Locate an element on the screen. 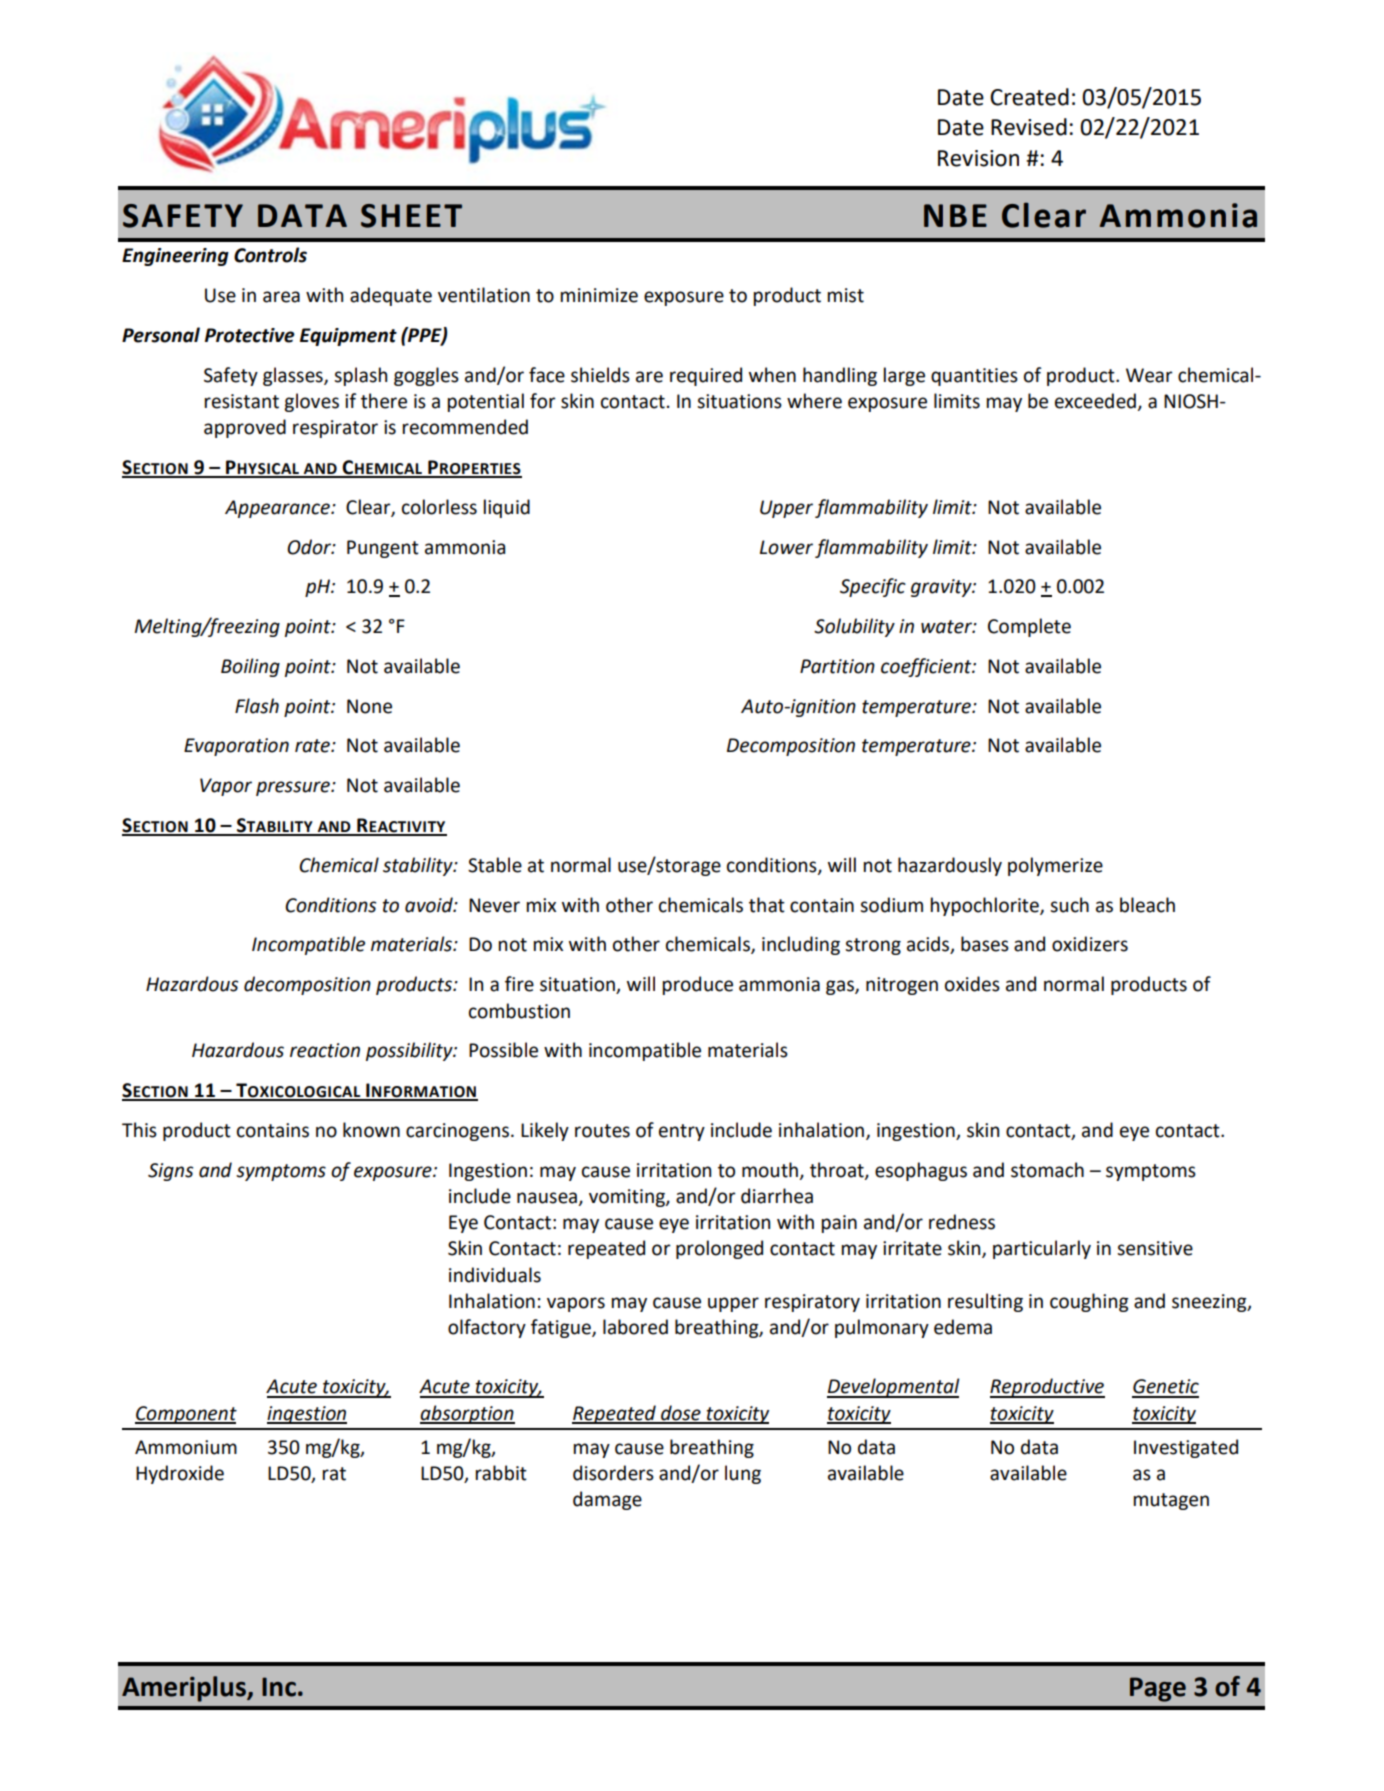  pressure is located at coordinates (294, 788).
